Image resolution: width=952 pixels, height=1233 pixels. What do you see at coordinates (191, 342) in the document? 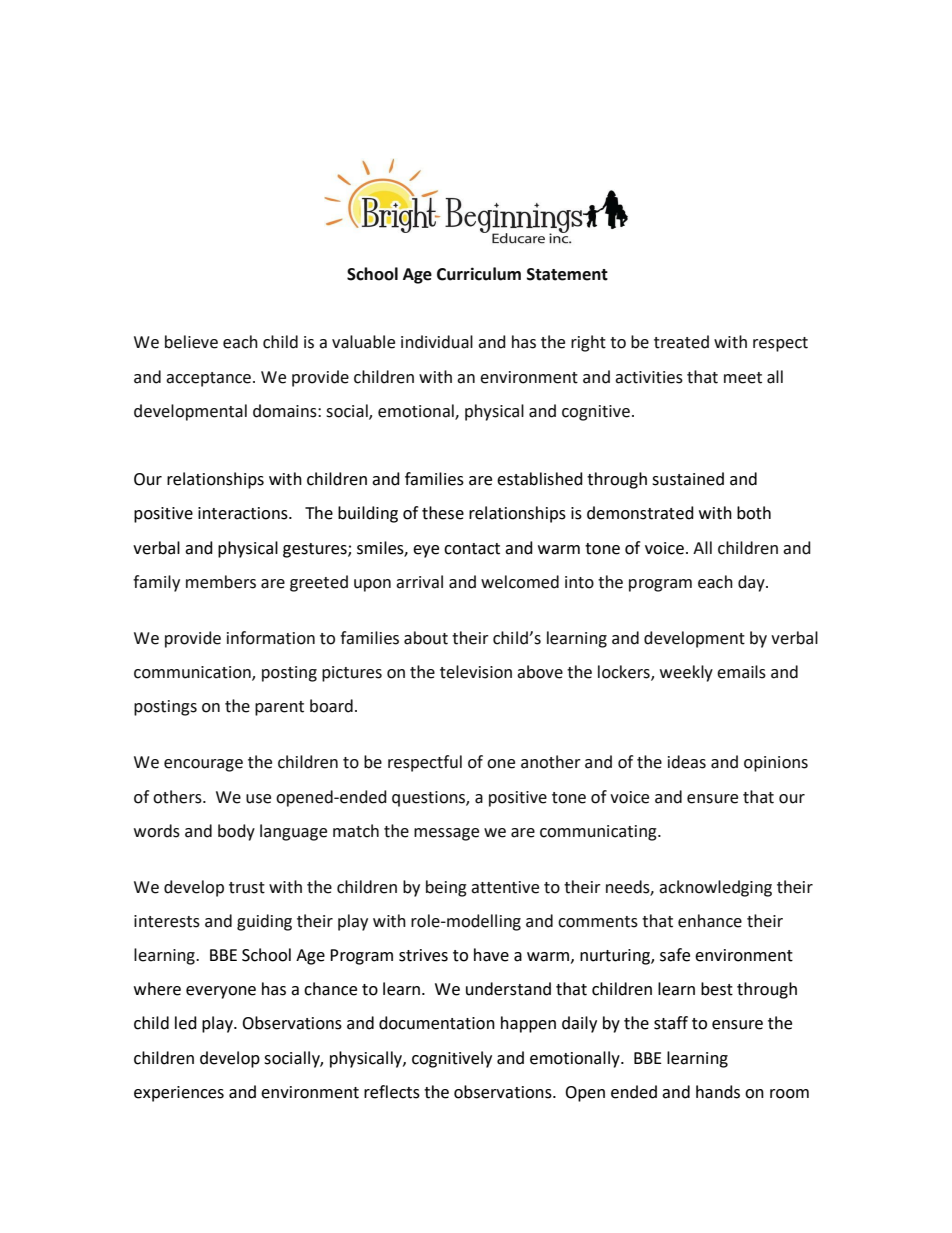
I see `believe` at bounding box center [191, 342].
